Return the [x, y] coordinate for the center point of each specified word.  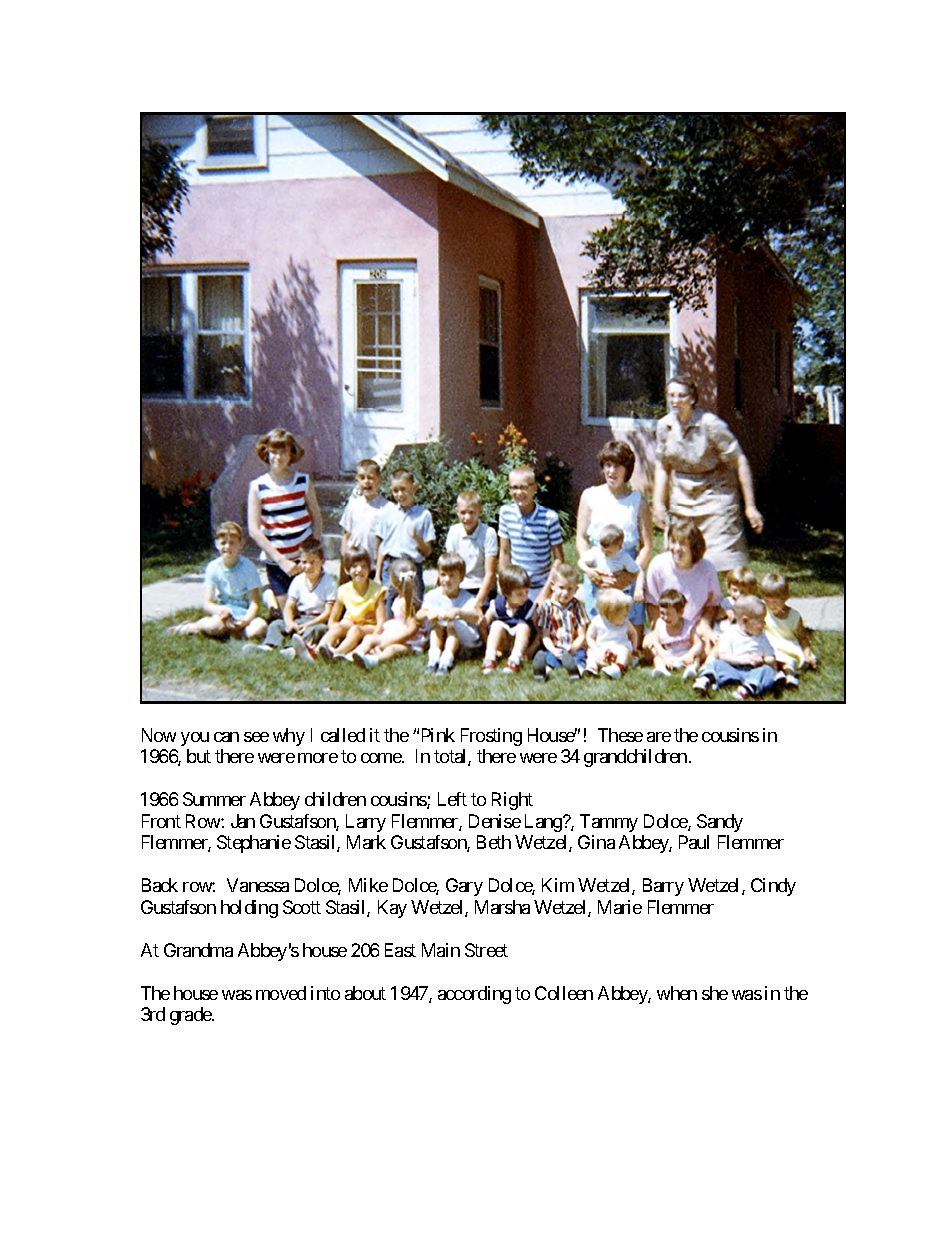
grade [191, 1016]
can [226, 737]
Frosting [491, 737]
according [474, 995]
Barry [663, 887]
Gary [464, 887]
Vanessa [258, 885]
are [659, 737]
